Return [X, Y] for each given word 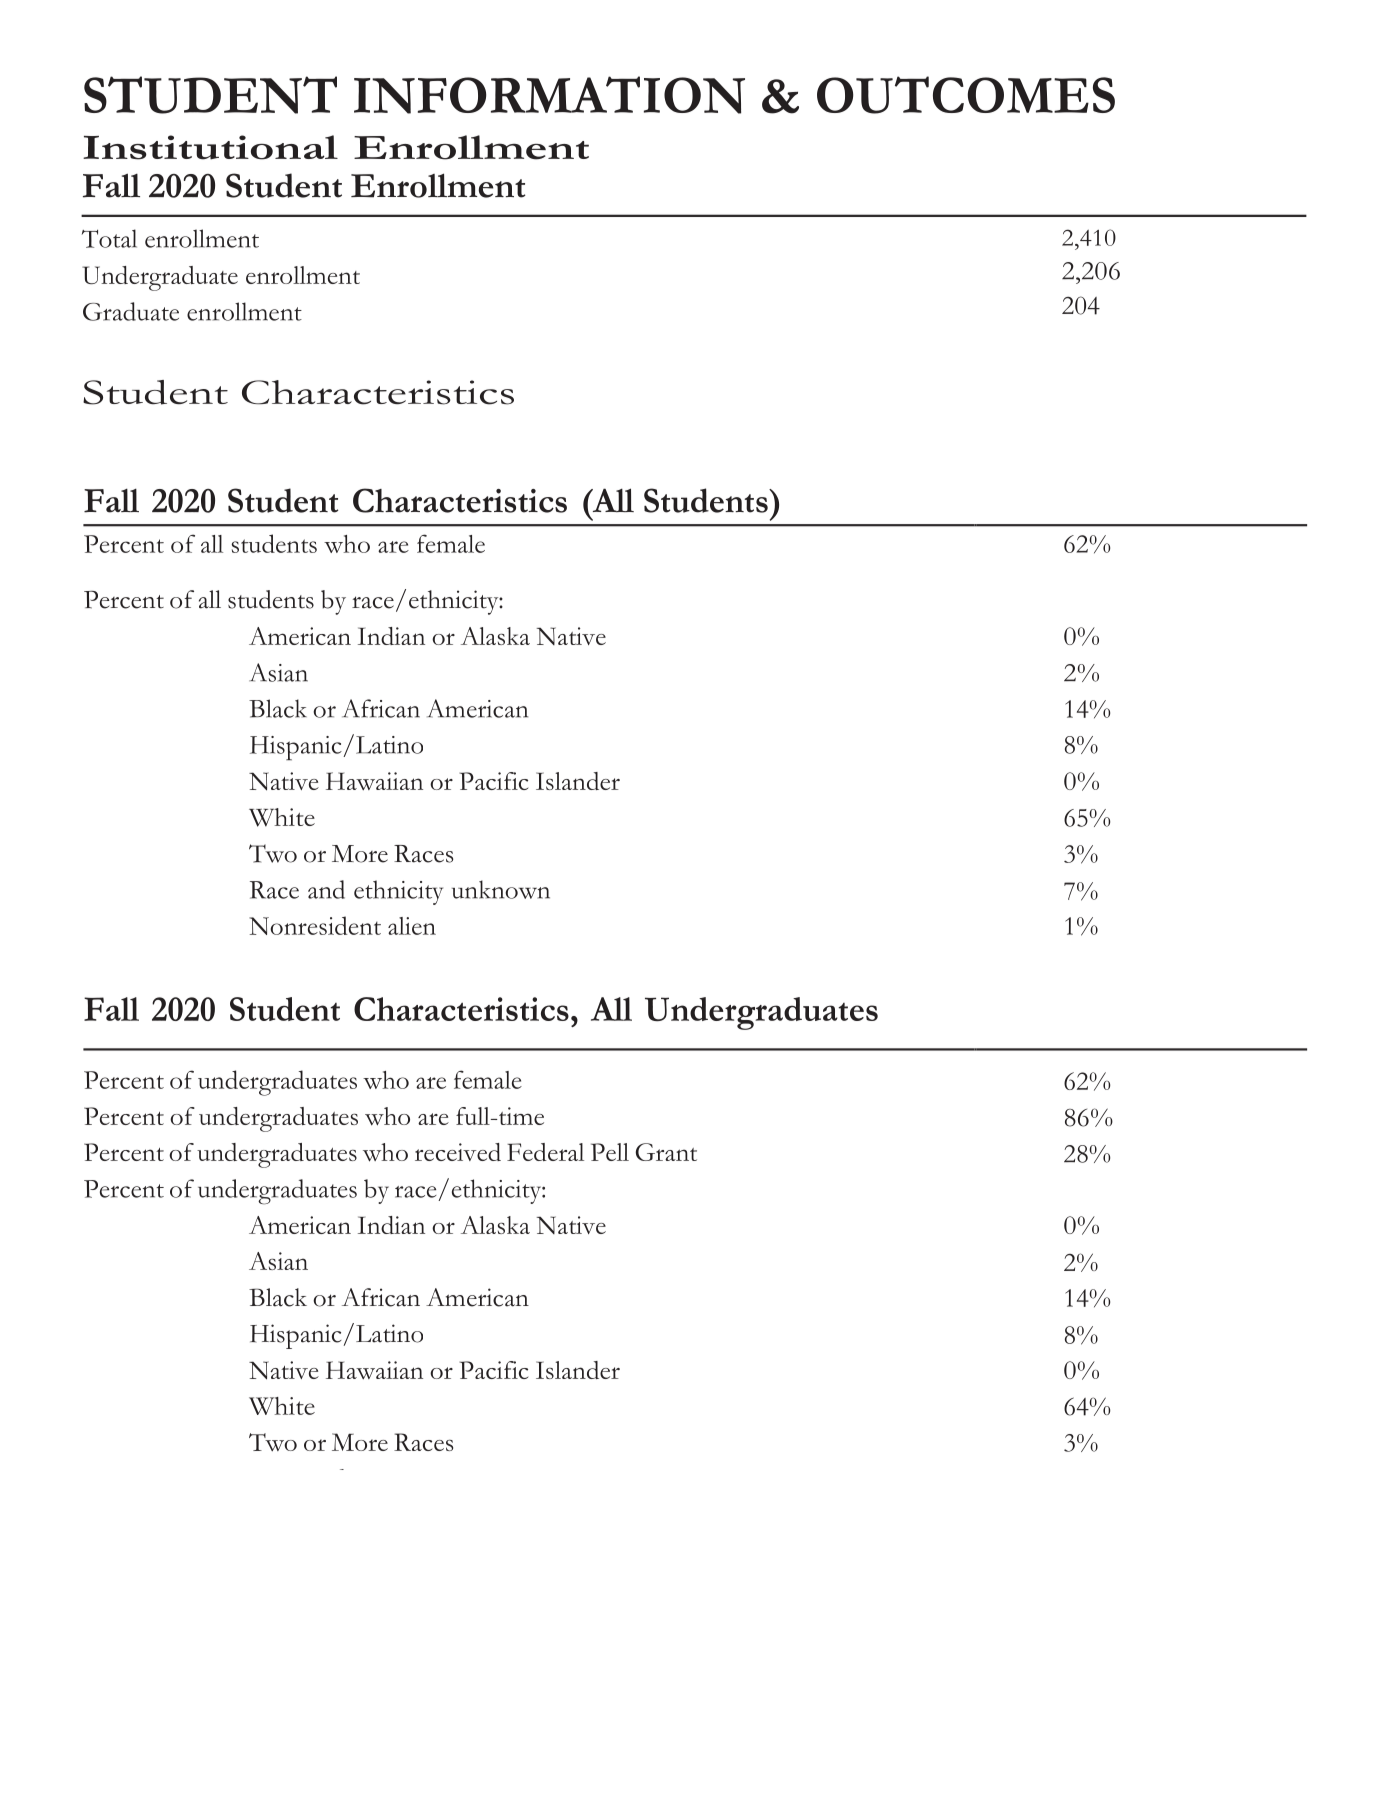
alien [412, 926]
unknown [501, 889]
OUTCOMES [966, 95]
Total [109, 238]
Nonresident [315, 925]
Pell [610, 1152]
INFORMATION [549, 95]
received [458, 1152]
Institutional [210, 147]
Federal [545, 1152]
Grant [666, 1152]
